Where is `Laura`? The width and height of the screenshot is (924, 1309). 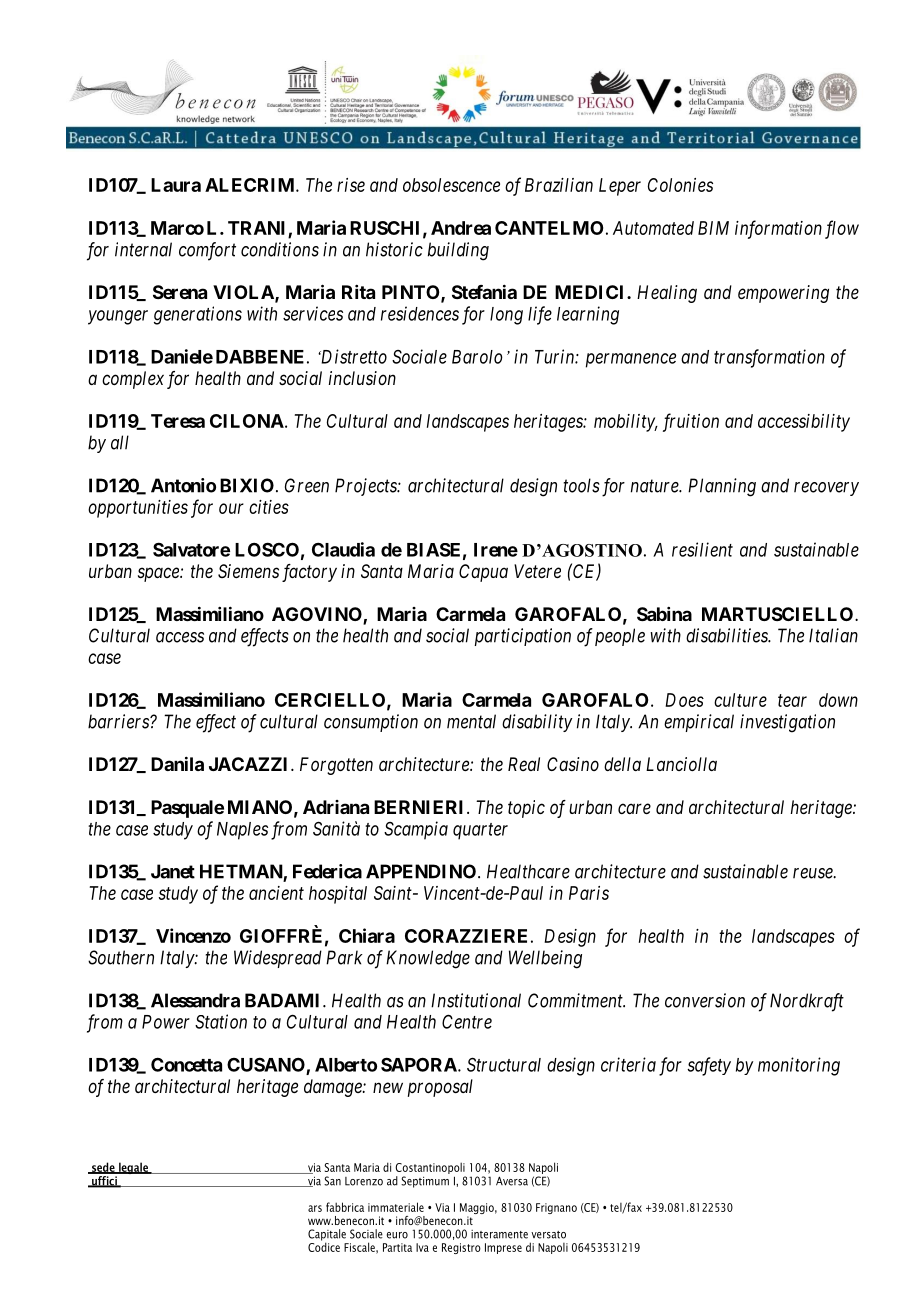 Laura is located at coordinates (176, 185).
